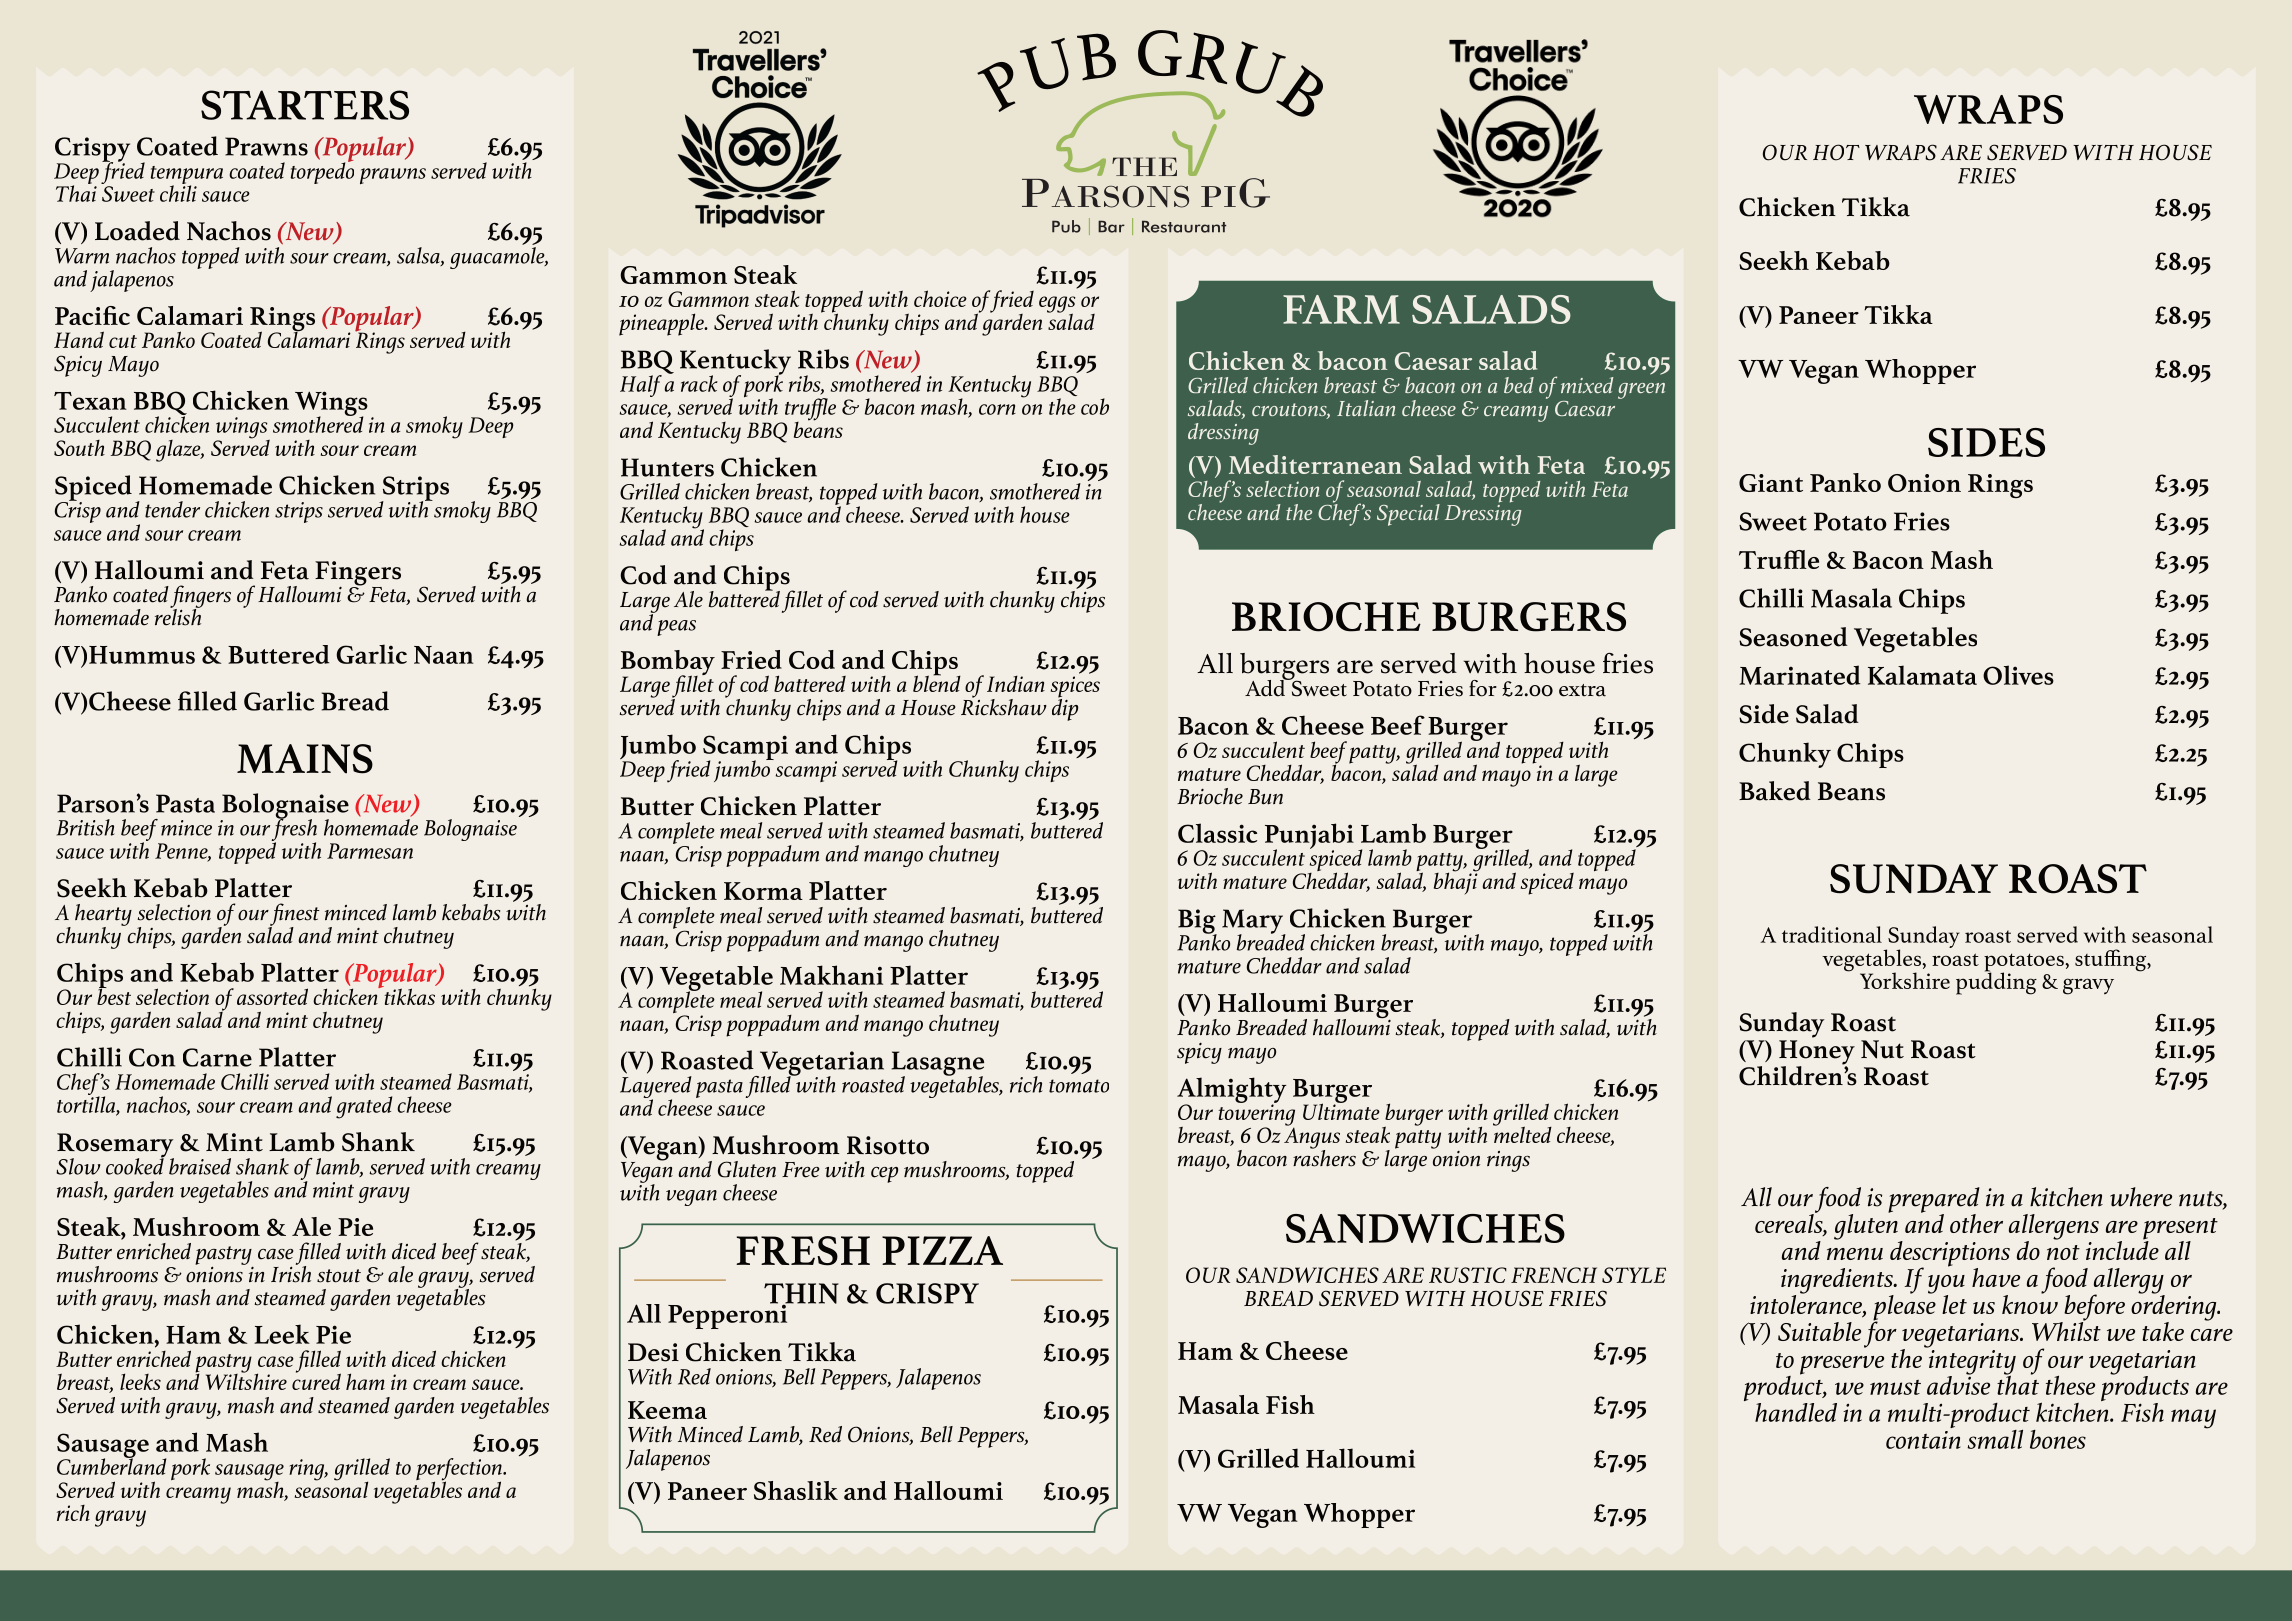 The height and width of the image is (1621, 2292). What do you see at coordinates (801, 1294) in the image?
I see `THIN` at bounding box center [801, 1294].
